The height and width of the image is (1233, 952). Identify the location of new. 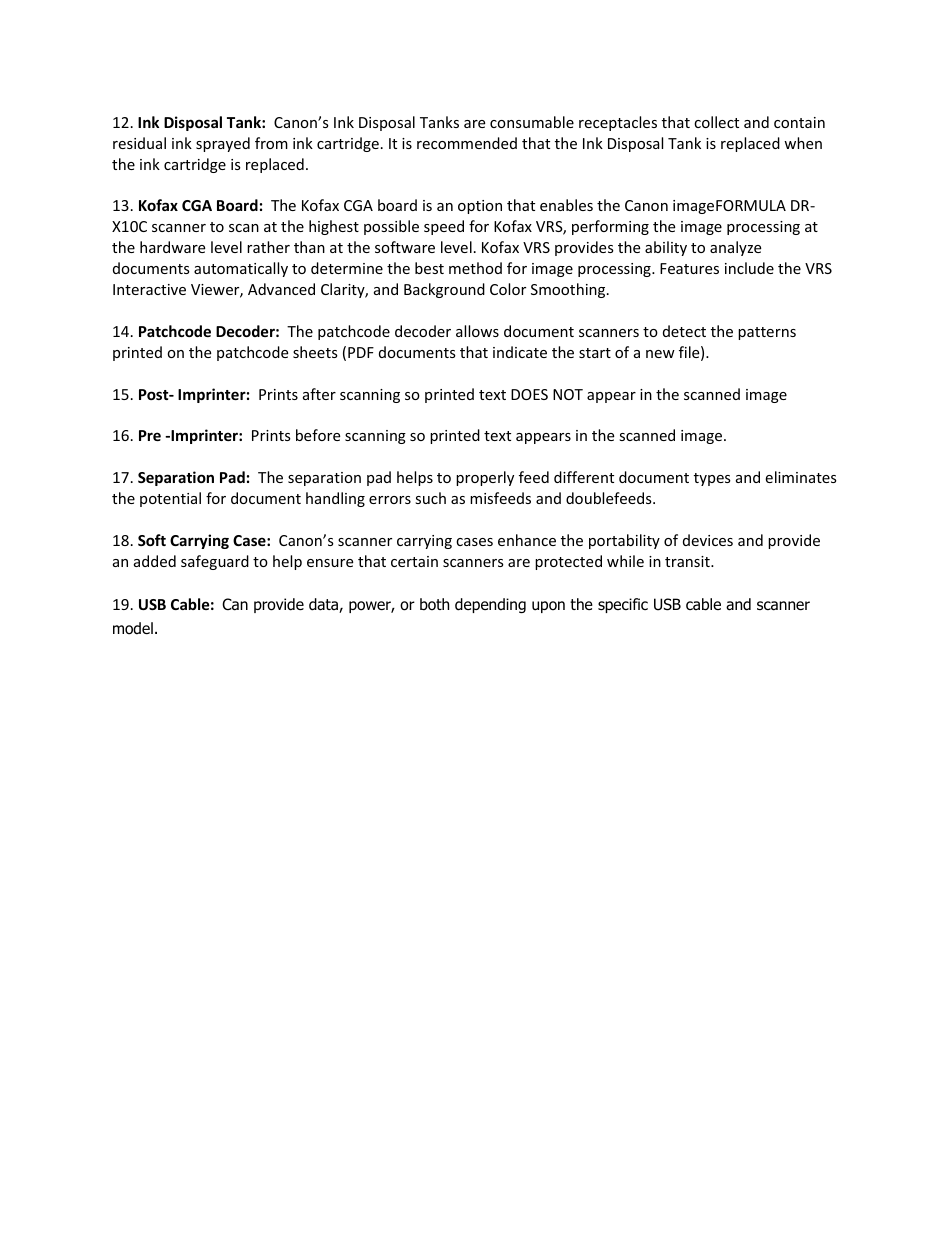
(660, 354).
